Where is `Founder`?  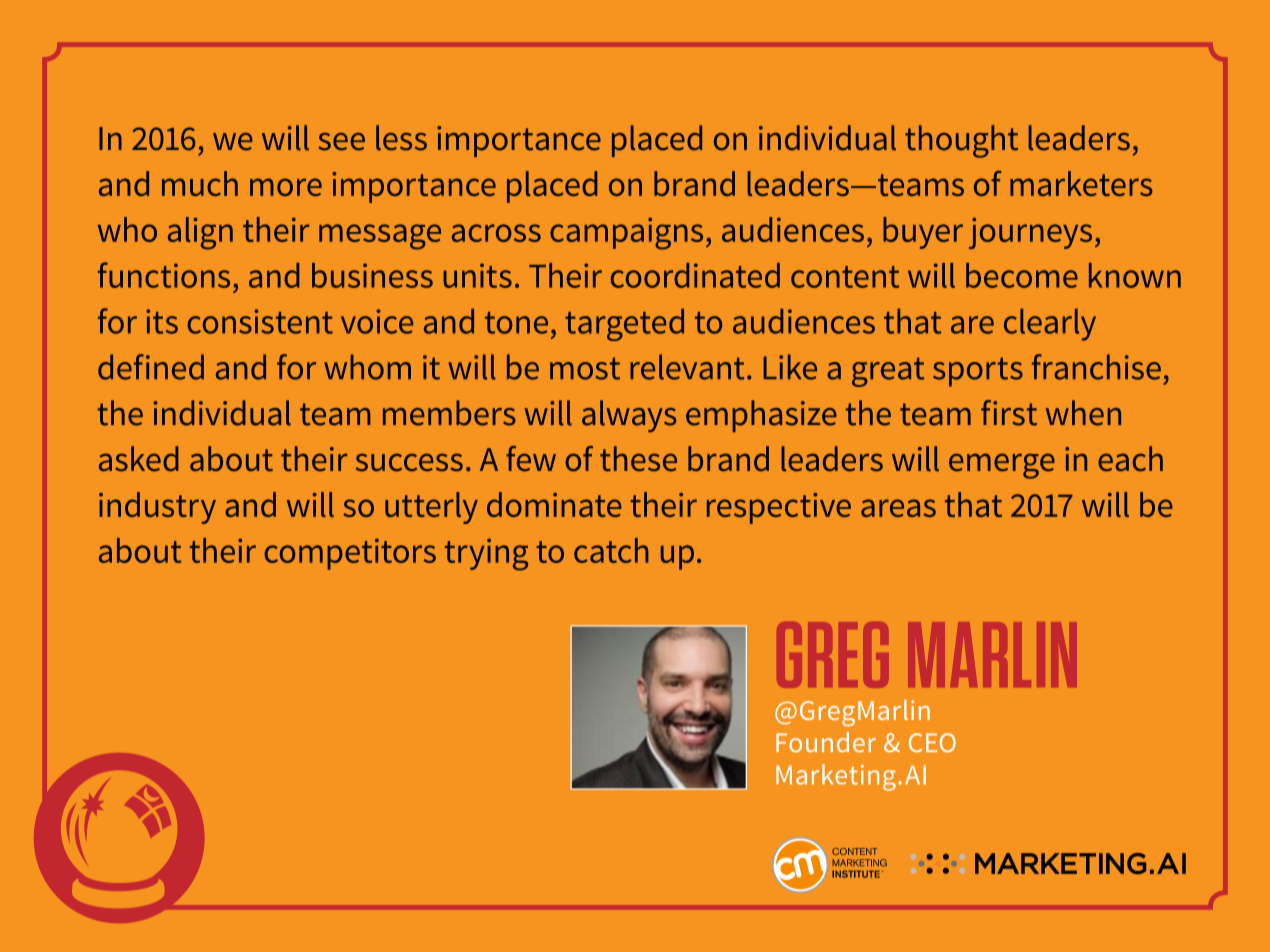
Founder is located at coordinates (826, 742).
